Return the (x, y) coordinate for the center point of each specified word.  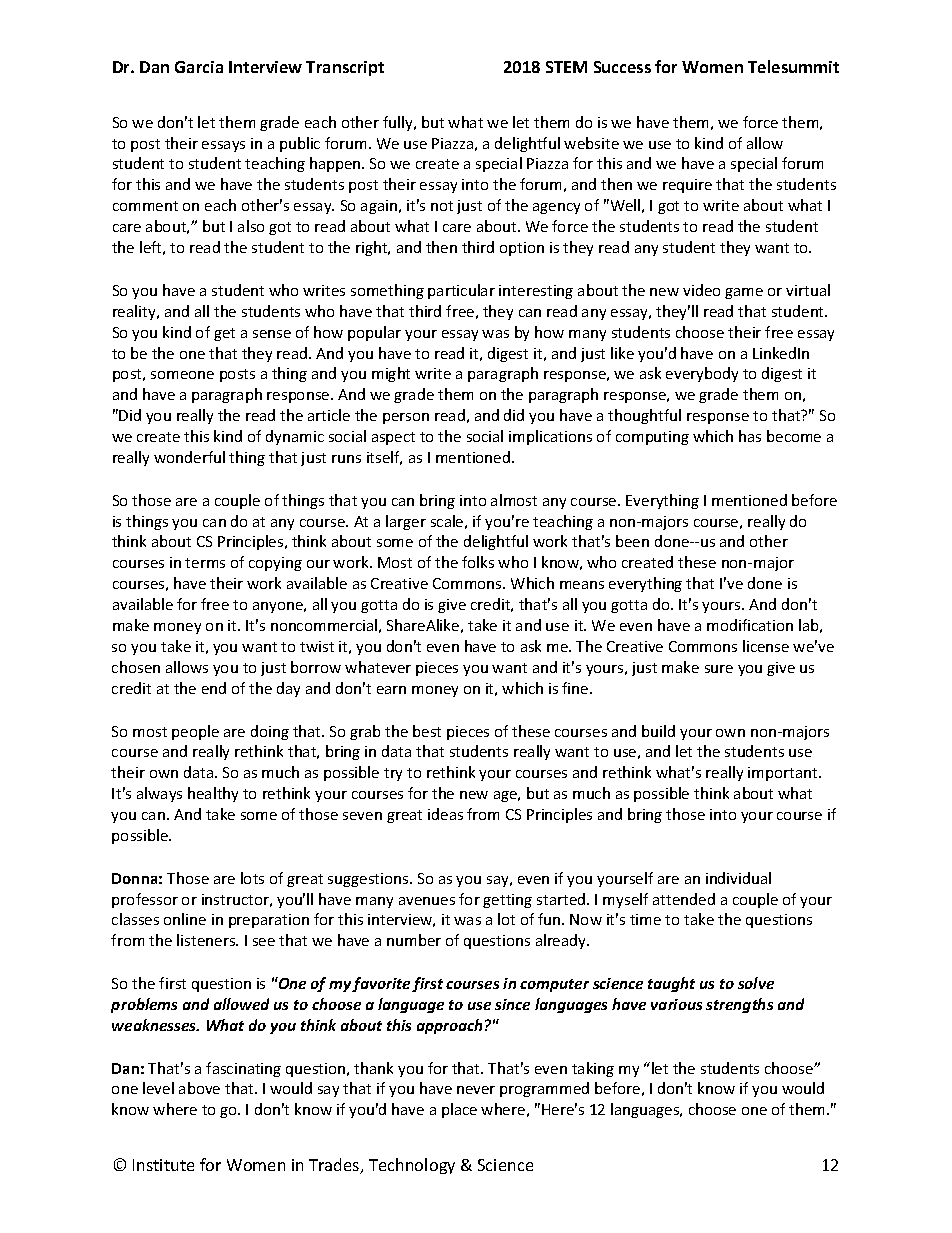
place (459, 1110)
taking (593, 1069)
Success (622, 67)
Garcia (199, 67)
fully (399, 123)
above (199, 1088)
